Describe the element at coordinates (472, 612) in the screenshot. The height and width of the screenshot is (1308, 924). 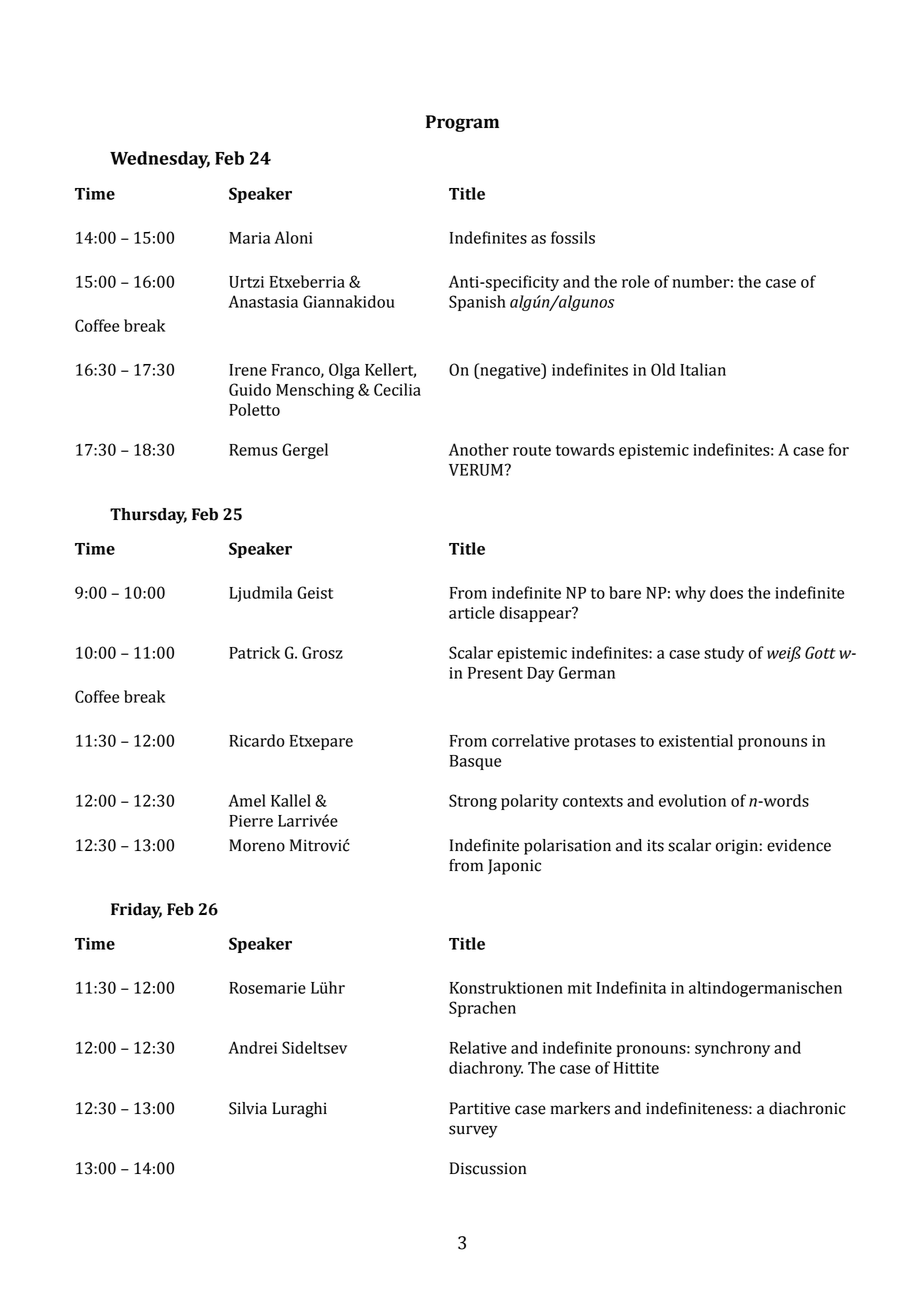
I see `article` at that location.
